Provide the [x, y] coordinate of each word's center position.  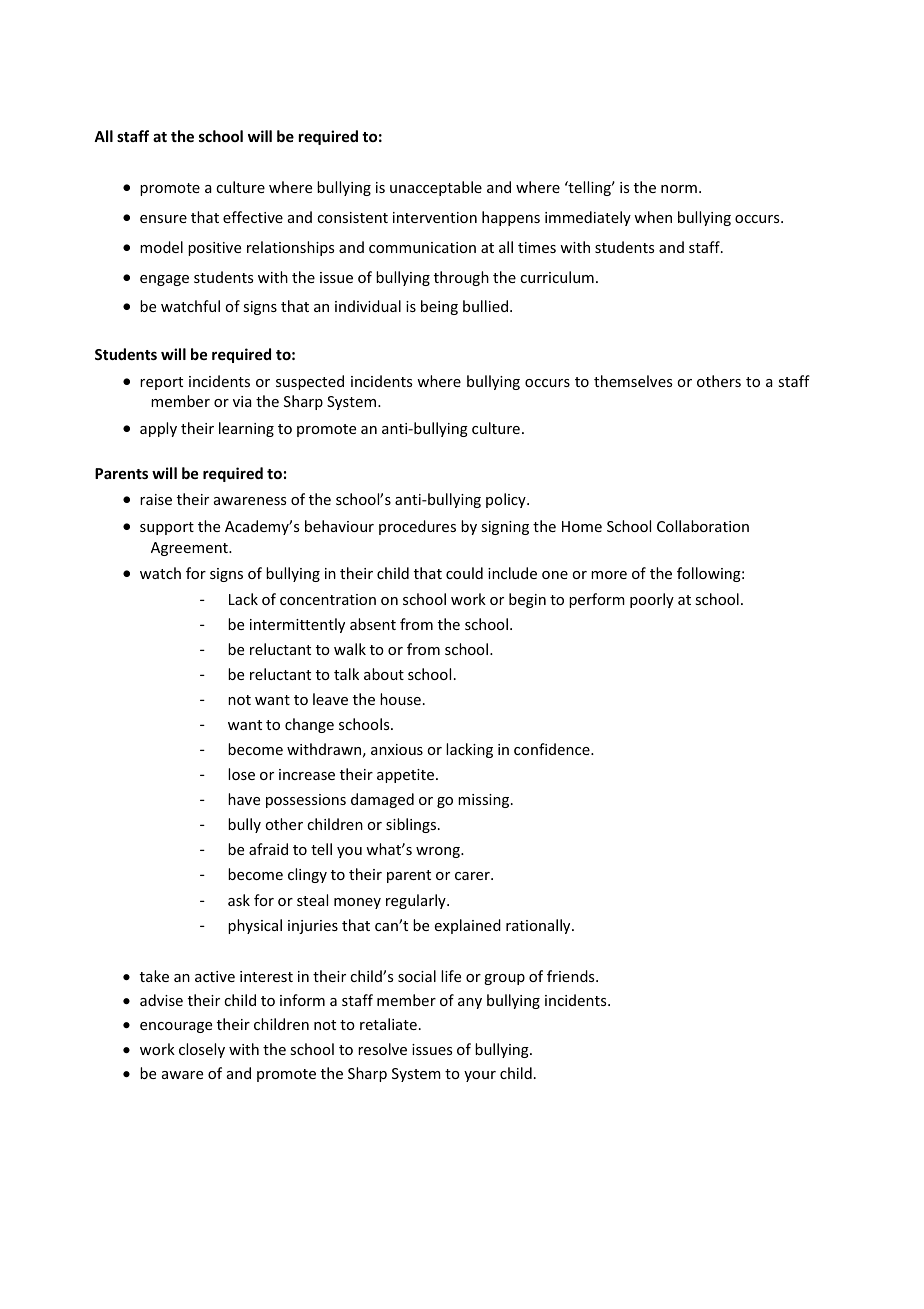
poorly [652, 600]
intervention [435, 217]
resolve [382, 1049]
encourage [176, 1027]
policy [507, 500]
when [653, 217]
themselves [633, 381]
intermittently [297, 625]
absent [373, 624]
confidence [553, 749]
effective [253, 217]
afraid [268, 849]
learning [246, 429]
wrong [439, 852]
